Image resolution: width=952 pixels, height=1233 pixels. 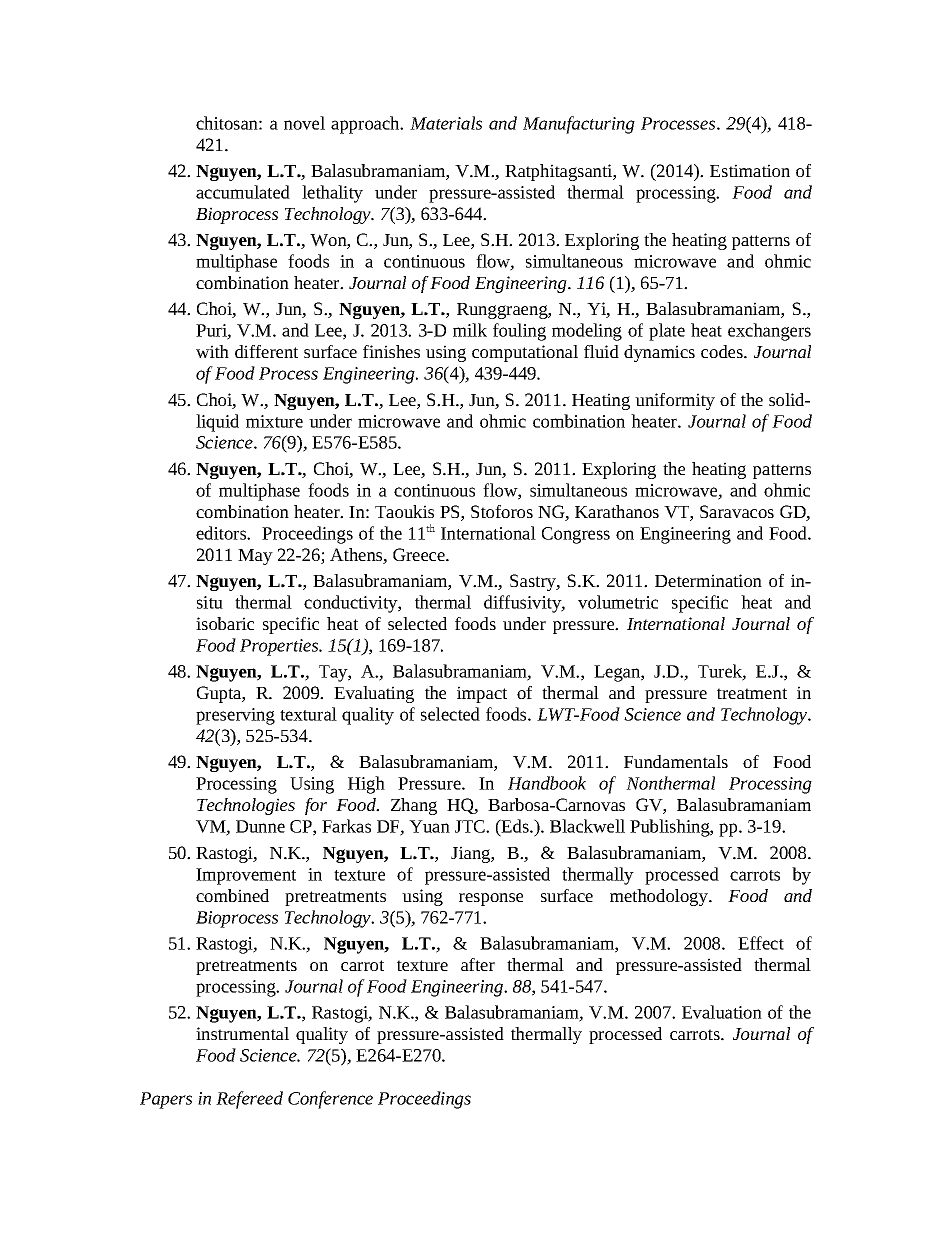 What do you see at coordinates (260, 826) in the screenshot?
I see `Dunne` at bounding box center [260, 826].
